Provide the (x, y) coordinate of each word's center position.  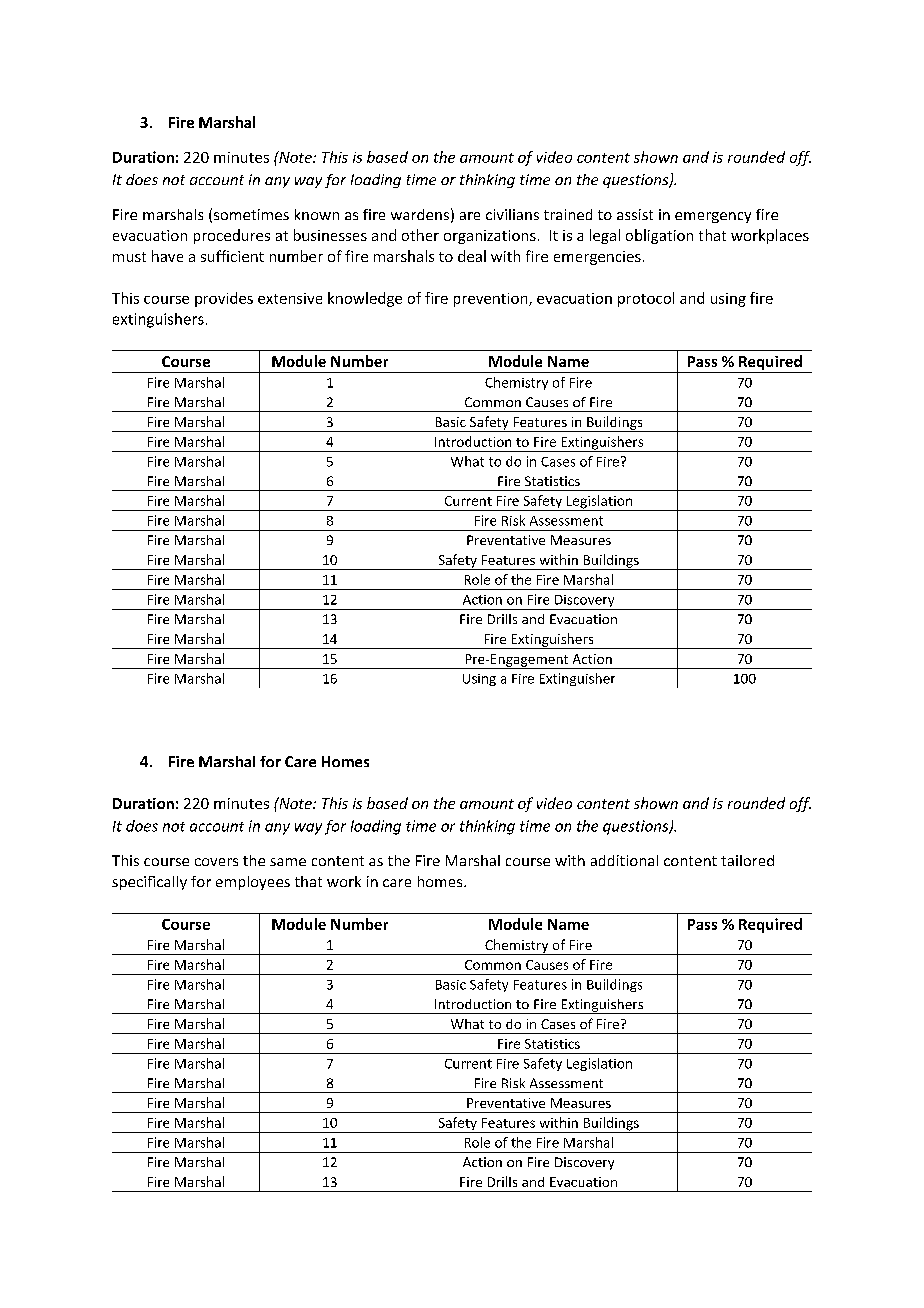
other (420, 235)
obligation (659, 236)
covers (216, 862)
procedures (232, 236)
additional (624, 860)
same (288, 862)
